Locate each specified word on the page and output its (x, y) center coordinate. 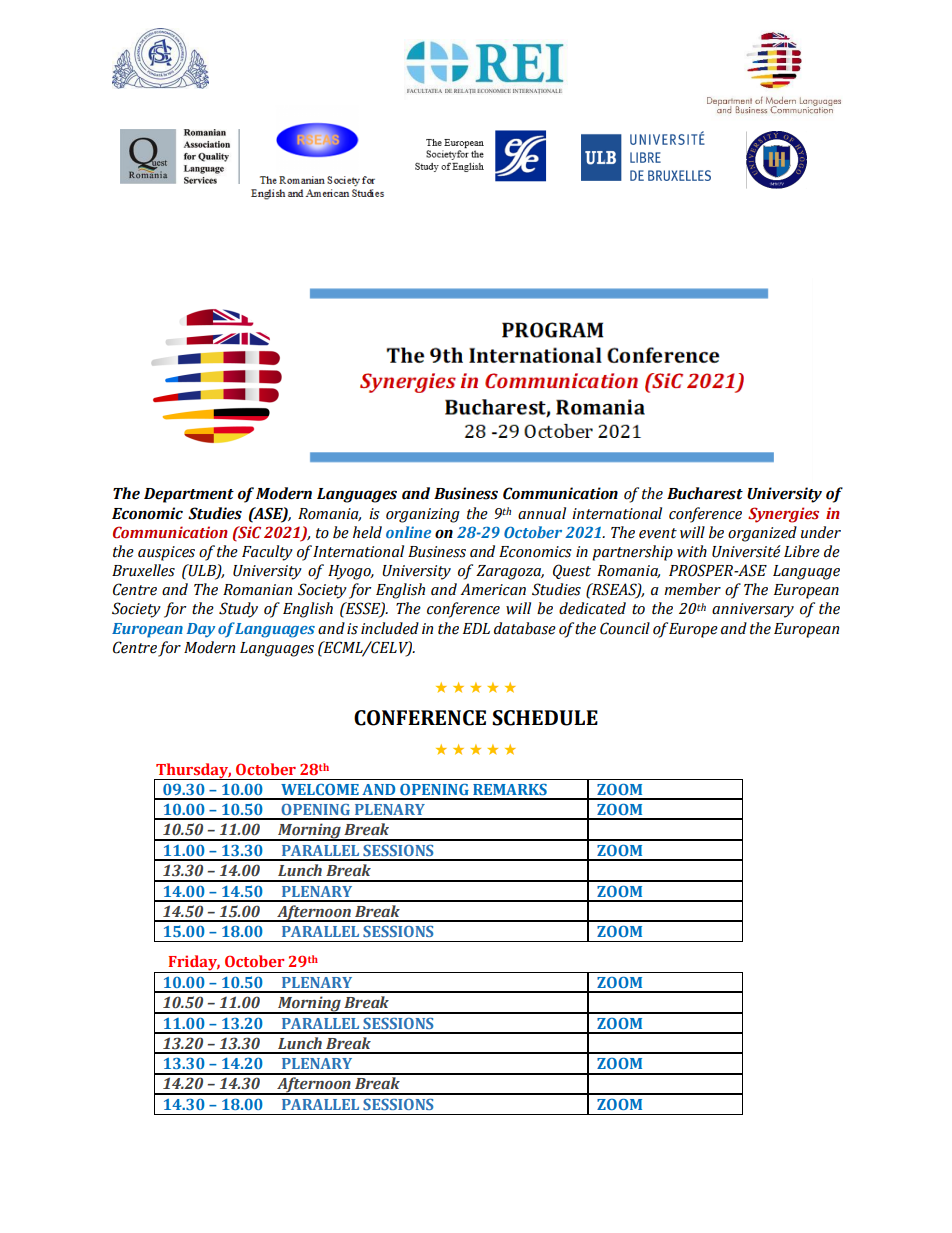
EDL (476, 628)
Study (238, 610)
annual (542, 513)
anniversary (753, 610)
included (390, 628)
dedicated (592, 608)
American (493, 589)
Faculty (267, 553)
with (692, 551)
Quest (572, 571)
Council (625, 628)
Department (189, 495)
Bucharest (705, 493)
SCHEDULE (545, 718)
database (525, 628)
